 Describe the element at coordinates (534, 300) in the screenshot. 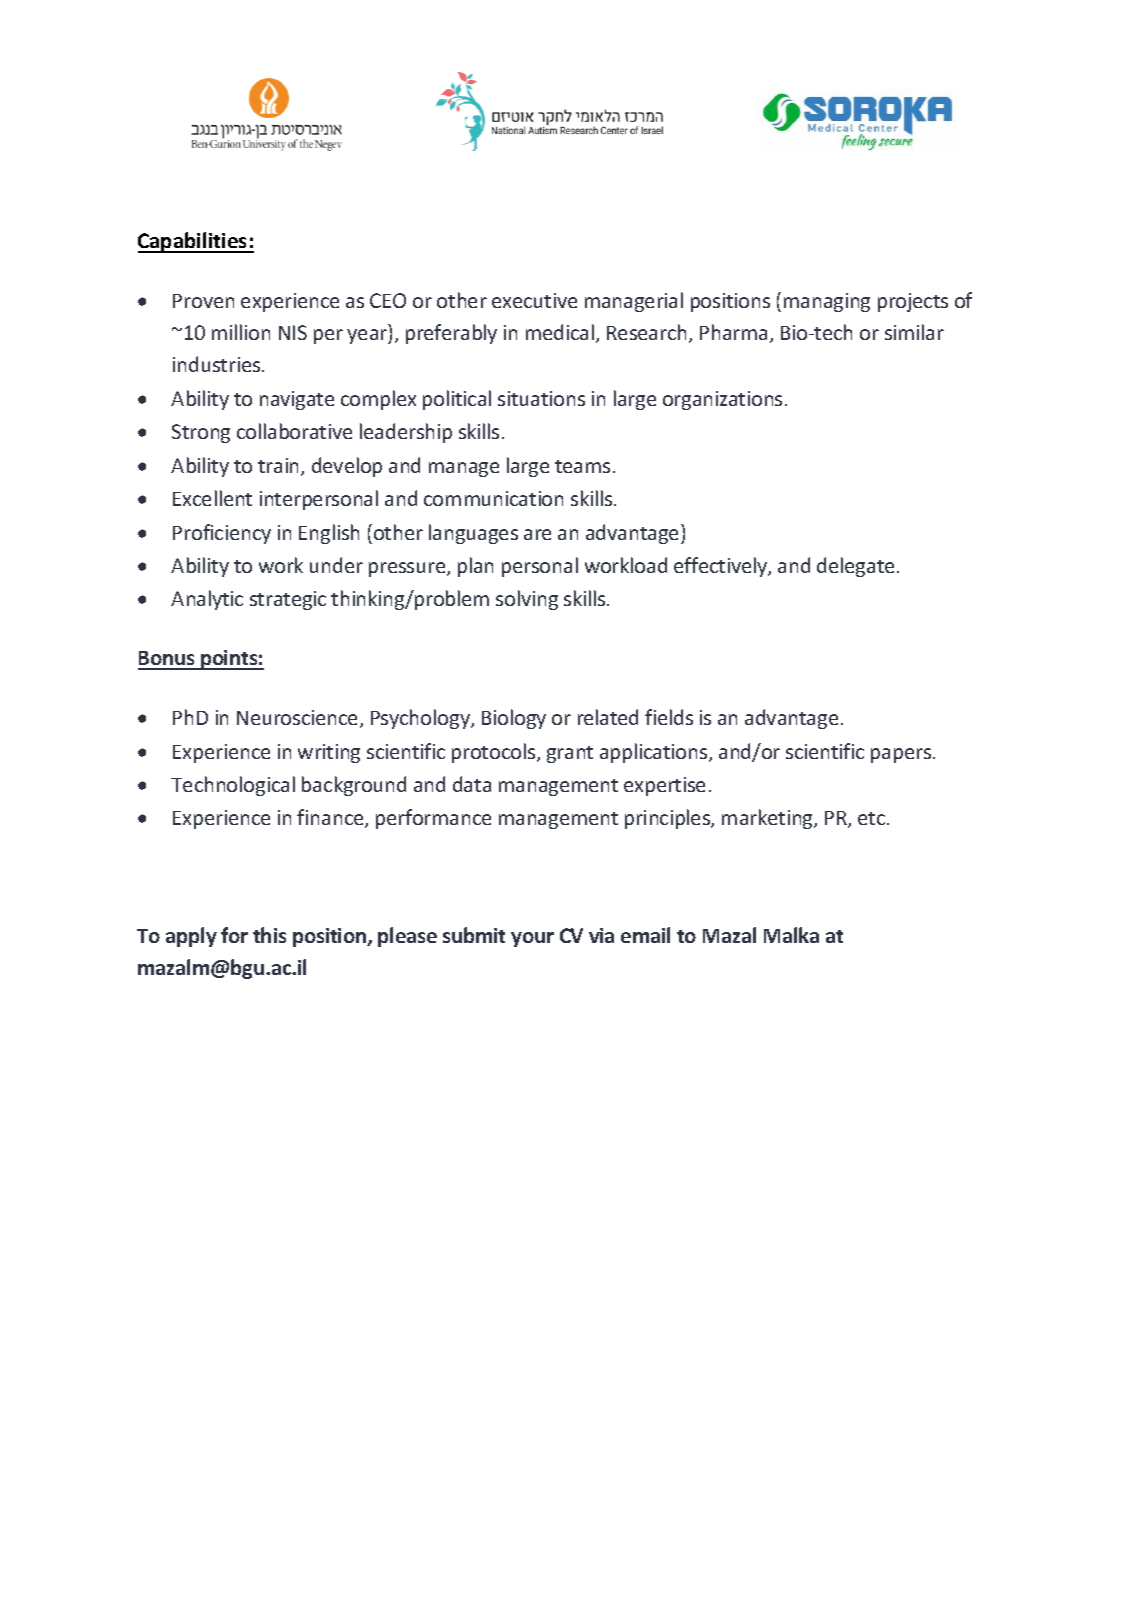

I see `executive` at that location.
